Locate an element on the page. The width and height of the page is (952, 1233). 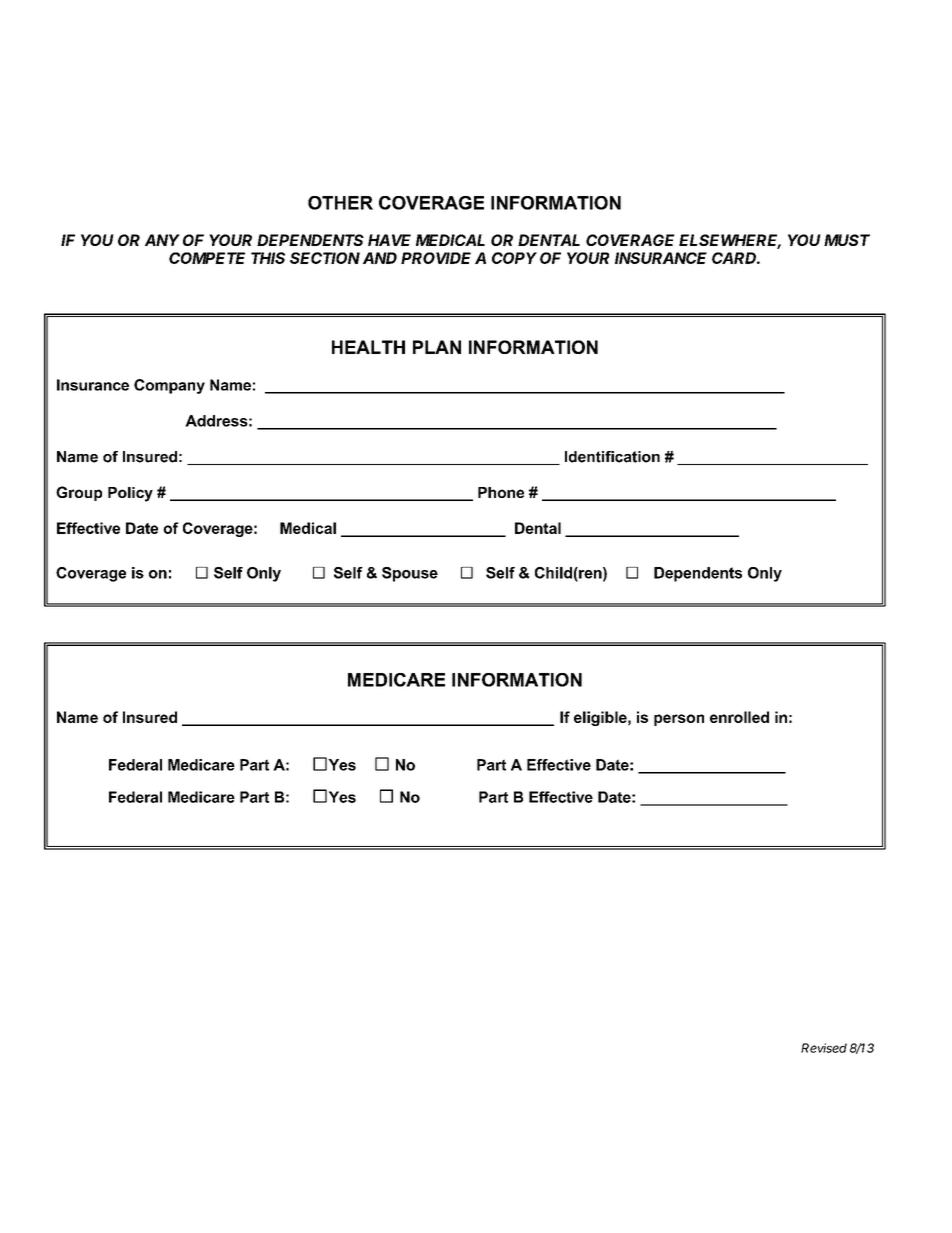
THIS is located at coordinates (268, 258).
